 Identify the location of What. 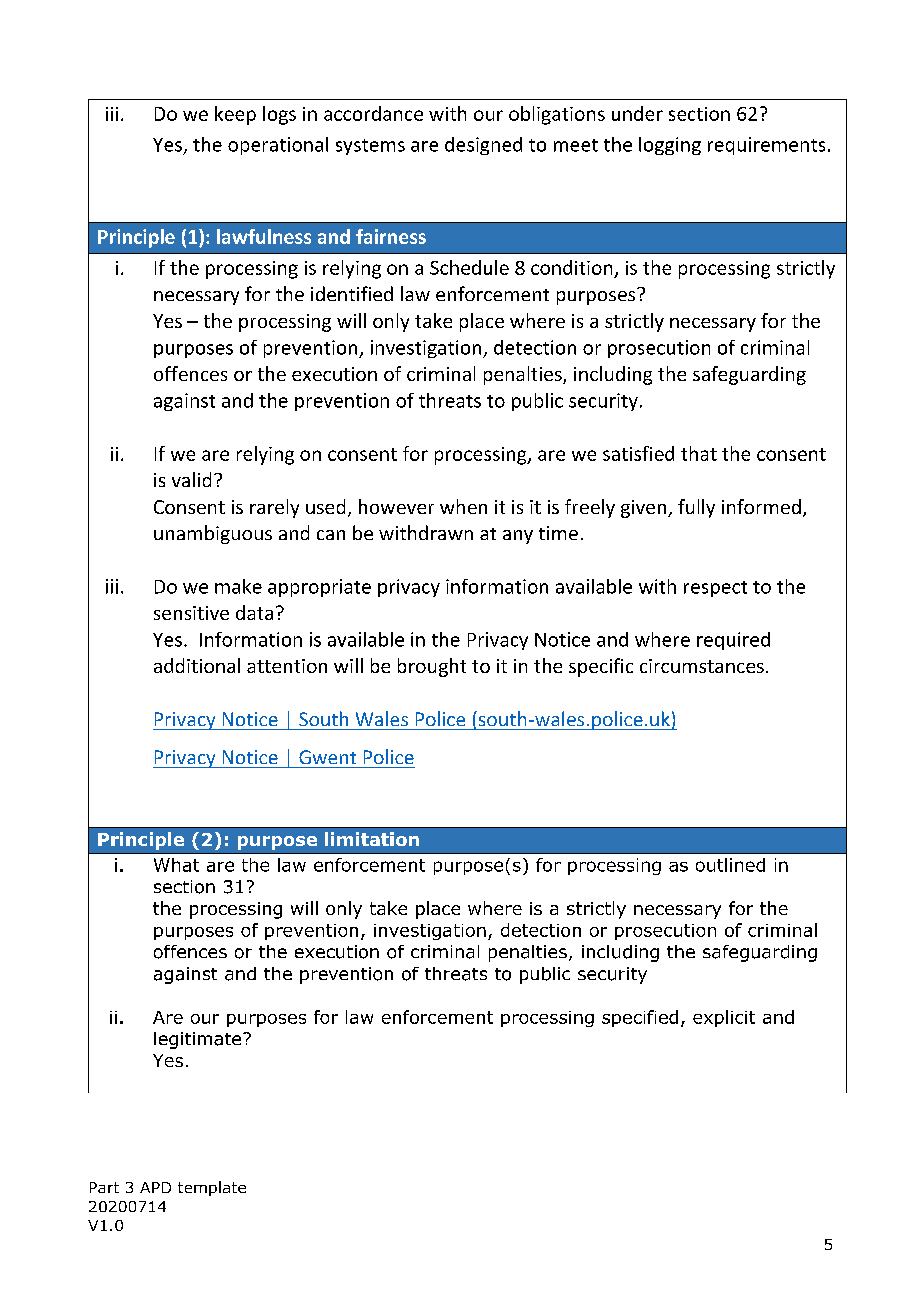
(176, 865).
